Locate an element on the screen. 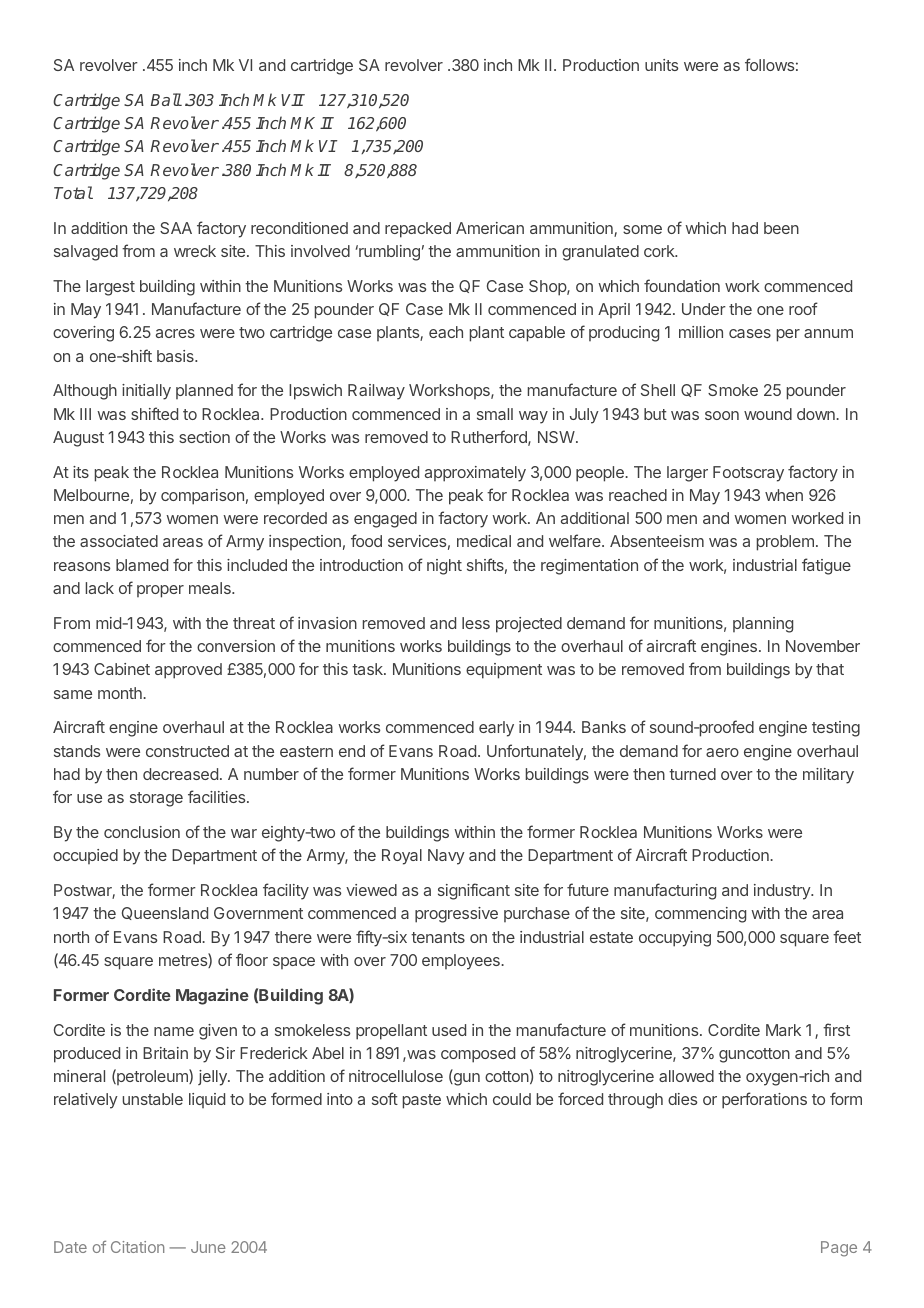  paste is located at coordinates (422, 1101).
